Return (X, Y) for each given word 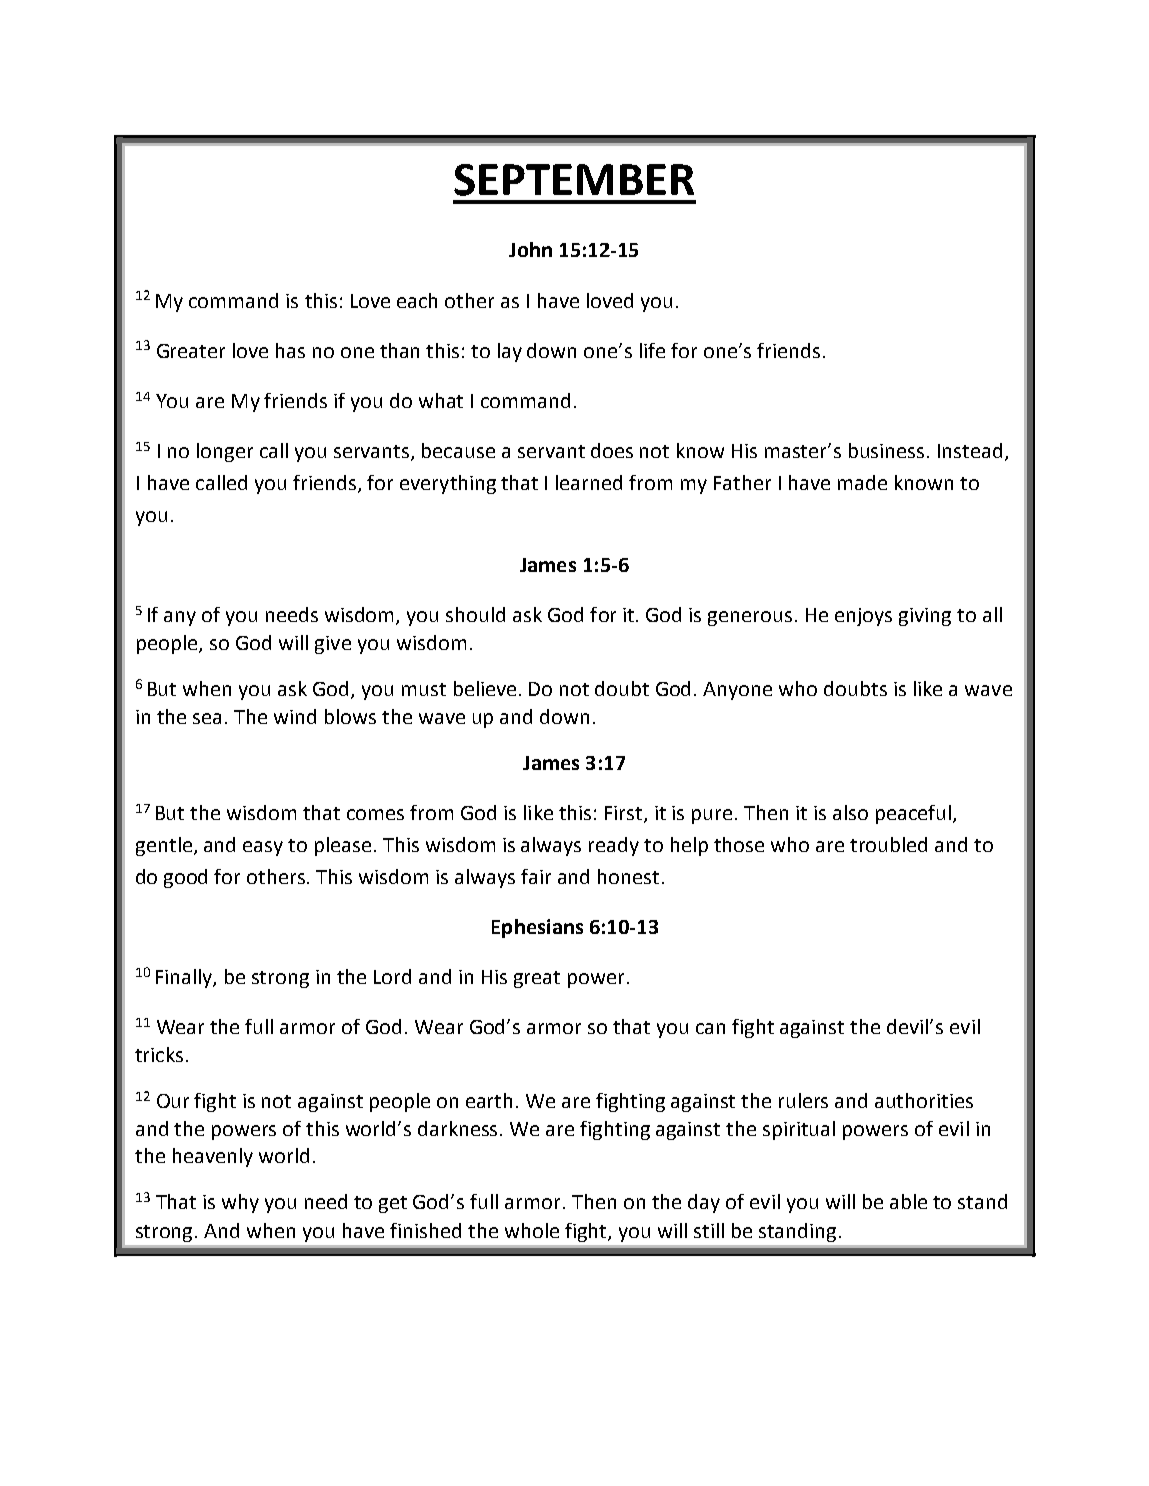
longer (225, 452)
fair (536, 876)
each (417, 300)
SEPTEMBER (574, 180)
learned (589, 482)
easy (263, 848)
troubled (888, 844)
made (862, 482)
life (652, 350)
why (240, 1203)
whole (532, 1230)
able (908, 1201)
